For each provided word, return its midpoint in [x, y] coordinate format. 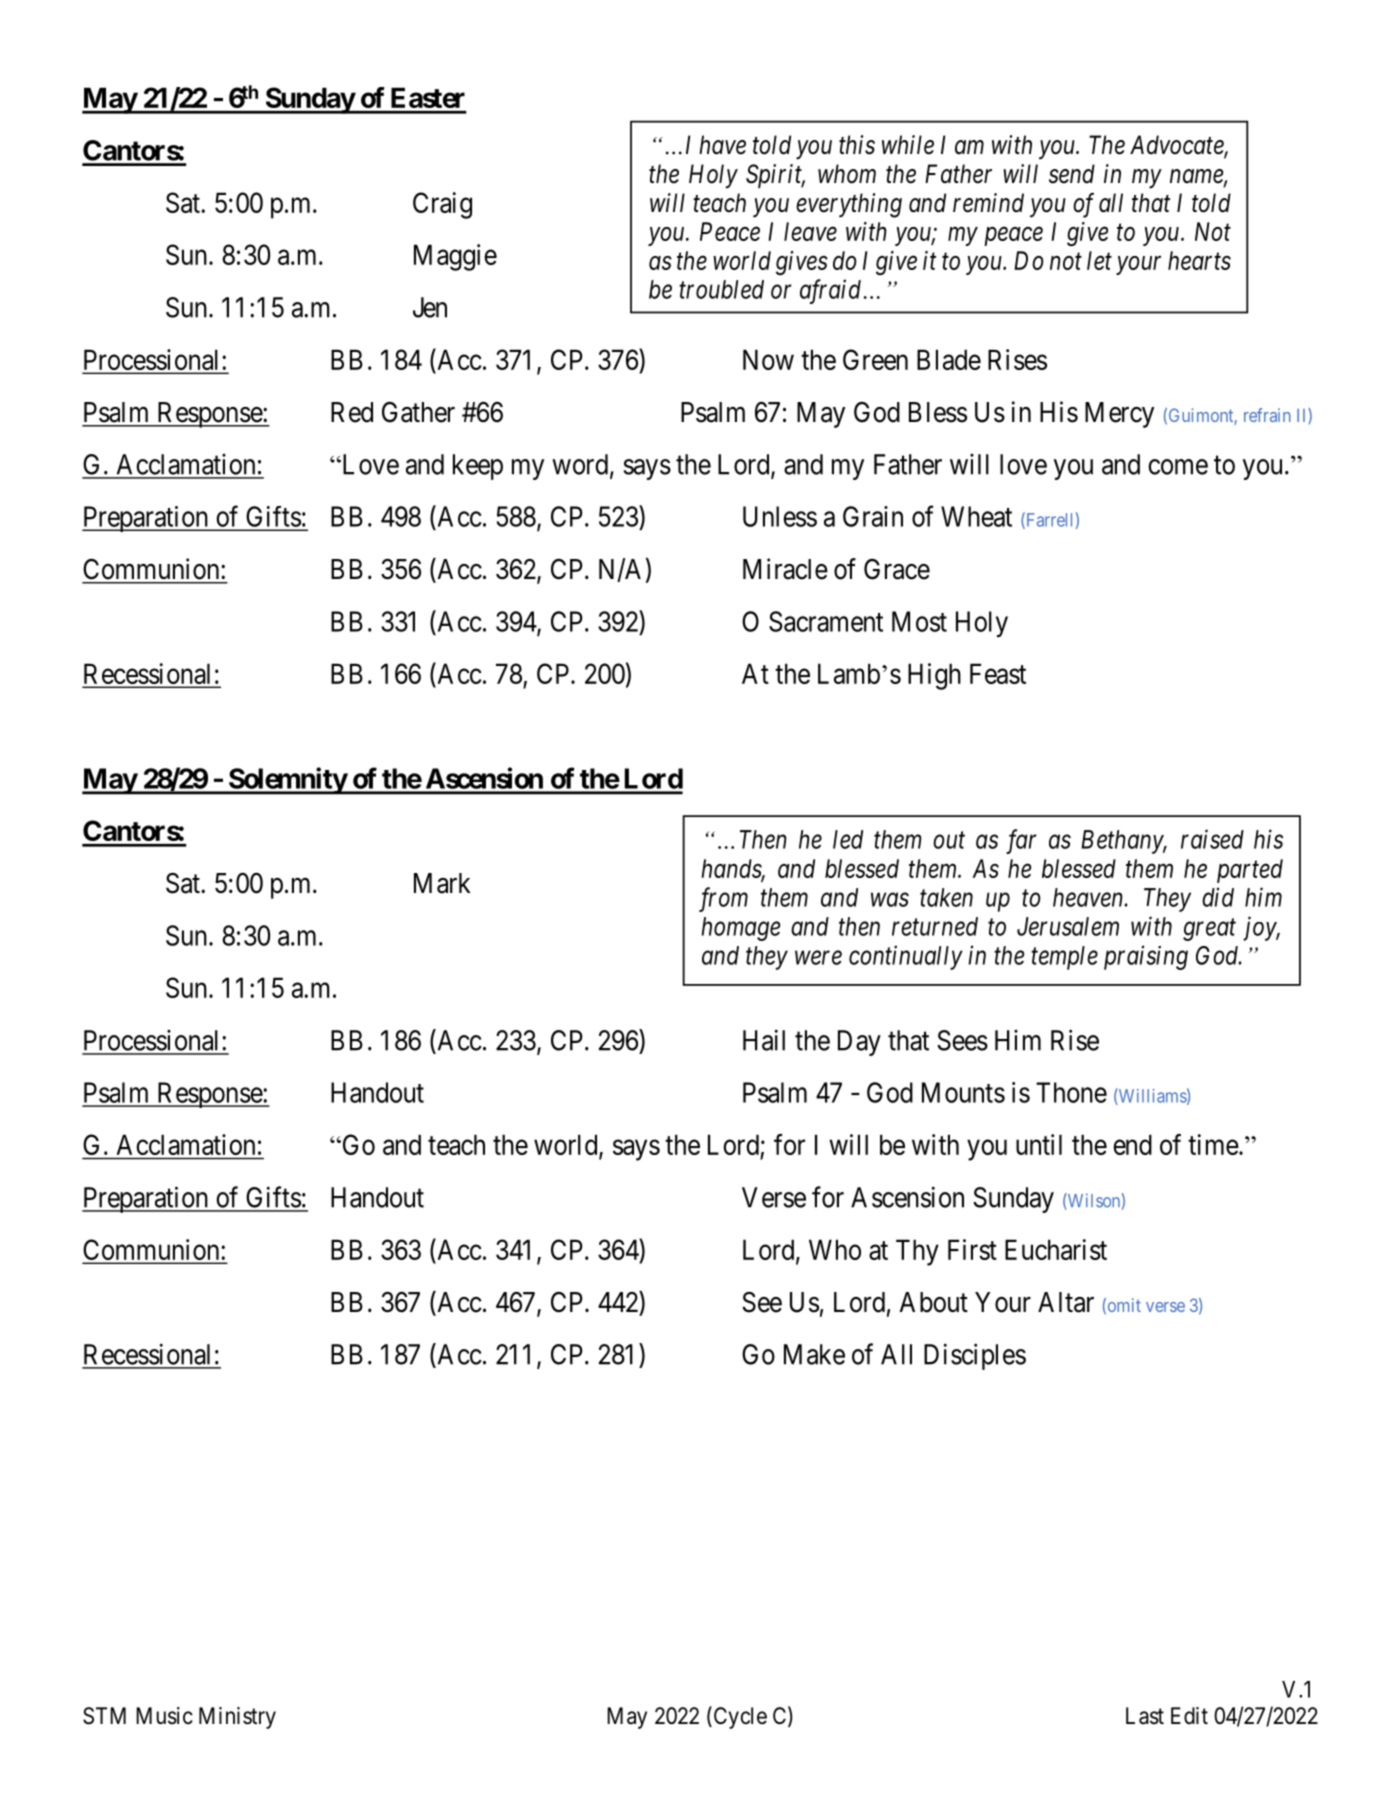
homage [740, 929]
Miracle [785, 569]
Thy [917, 1252]
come [1178, 467]
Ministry [237, 1718]
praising [1146, 958]
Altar [1066, 1302]
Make [814, 1354]
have [722, 145]
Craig [442, 205]
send [1072, 174]
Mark [442, 883]
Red [352, 412]
